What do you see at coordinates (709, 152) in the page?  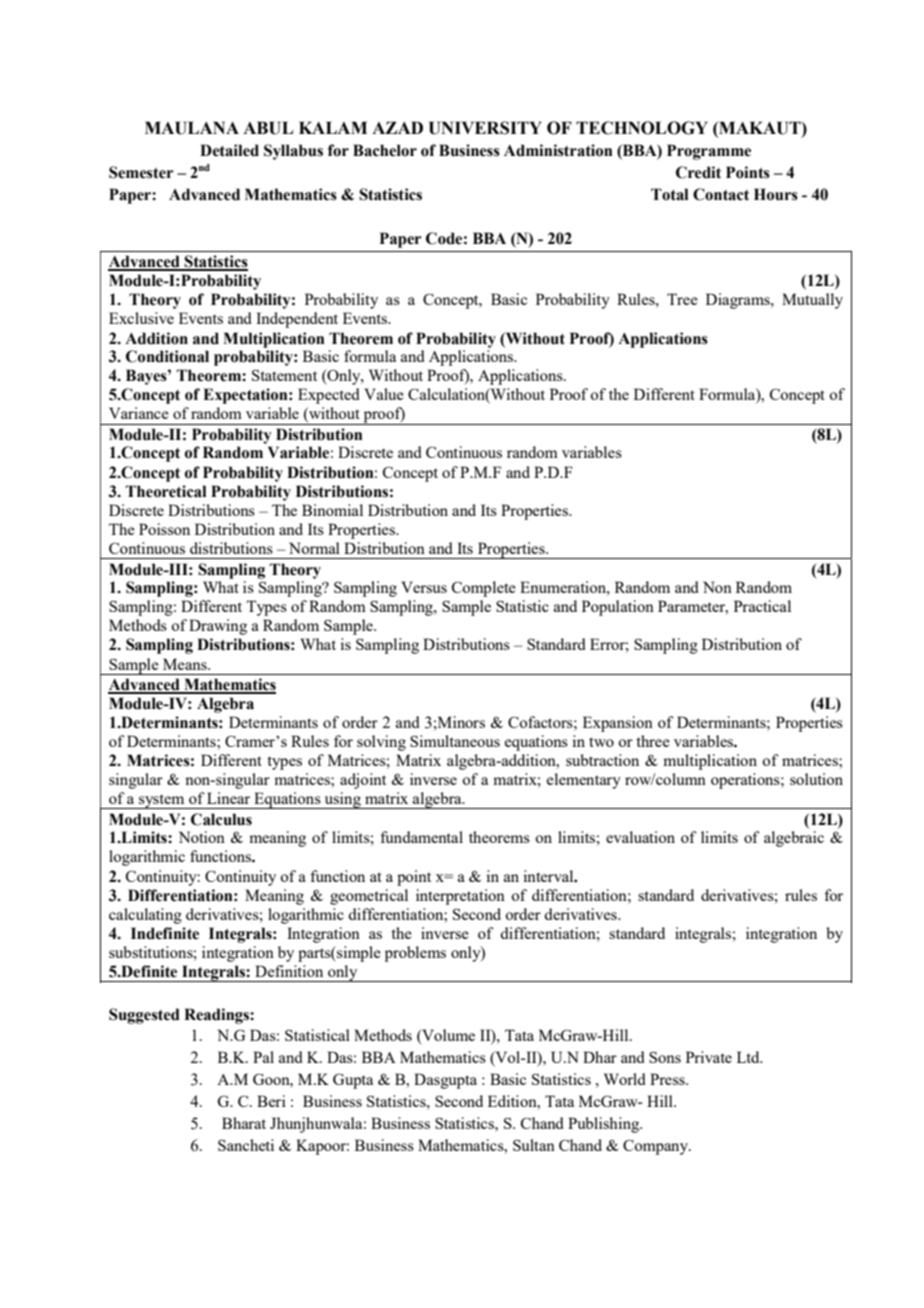 I see `Programme` at bounding box center [709, 152].
